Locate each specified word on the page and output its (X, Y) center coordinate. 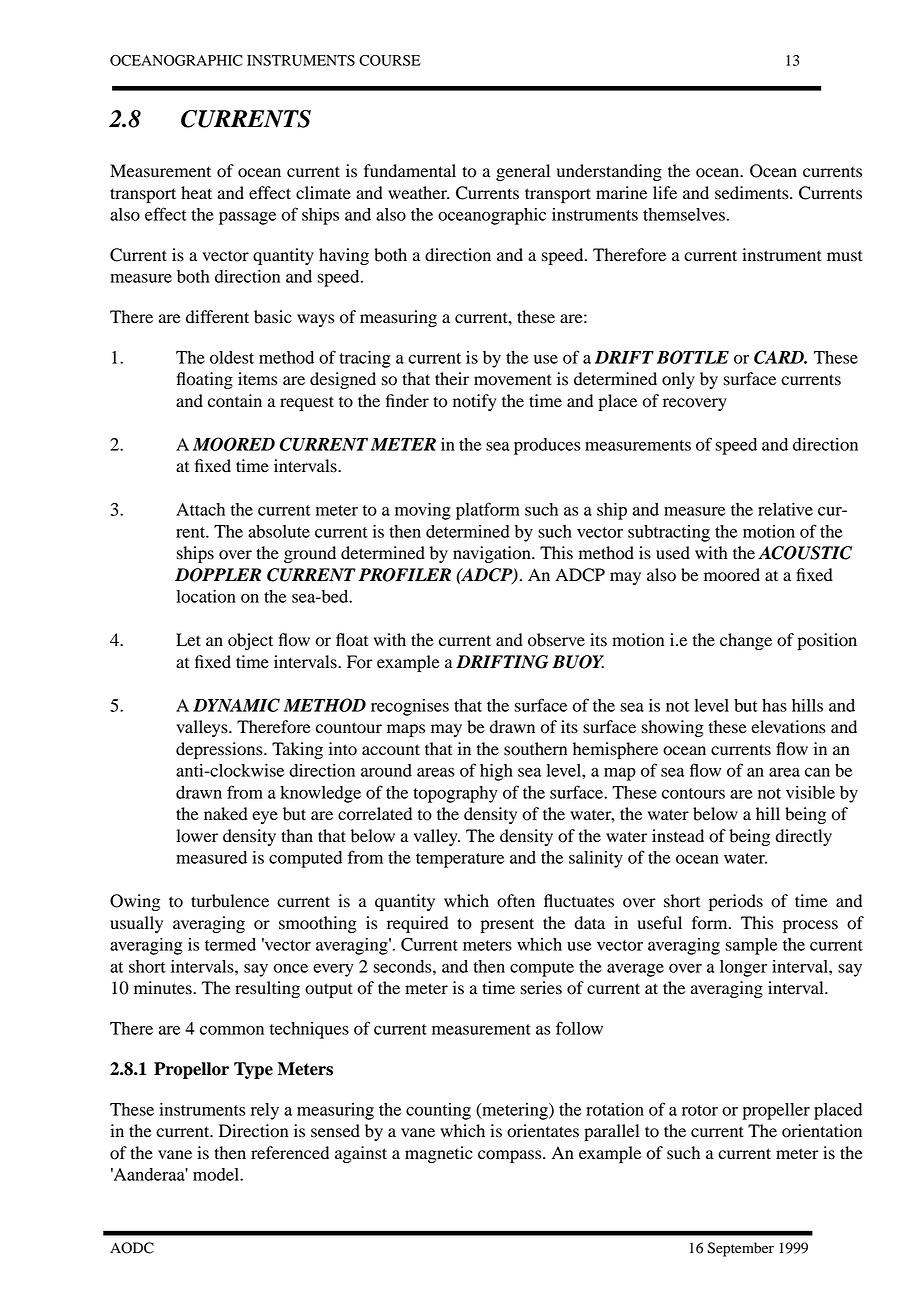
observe (556, 640)
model (217, 1174)
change (746, 641)
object (250, 641)
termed (230, 944)
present (507, 925)
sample (751, 946)
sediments (753, 193)
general (523, 172)
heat (196, 193)
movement (513, 380)
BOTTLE (693, 357)
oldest (232, 357)
